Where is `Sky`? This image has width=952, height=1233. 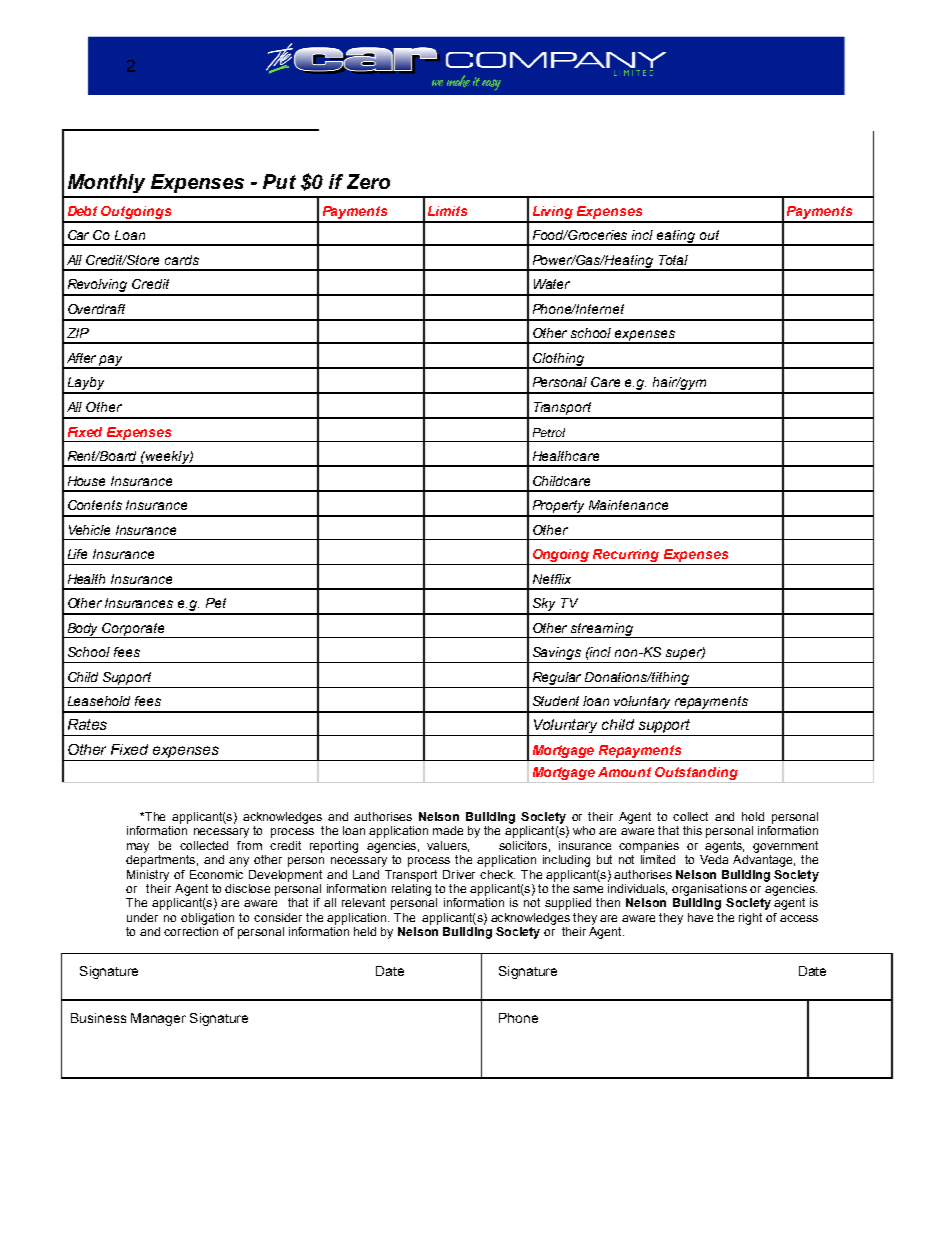
Sky is located at coordinates (545, 606).
